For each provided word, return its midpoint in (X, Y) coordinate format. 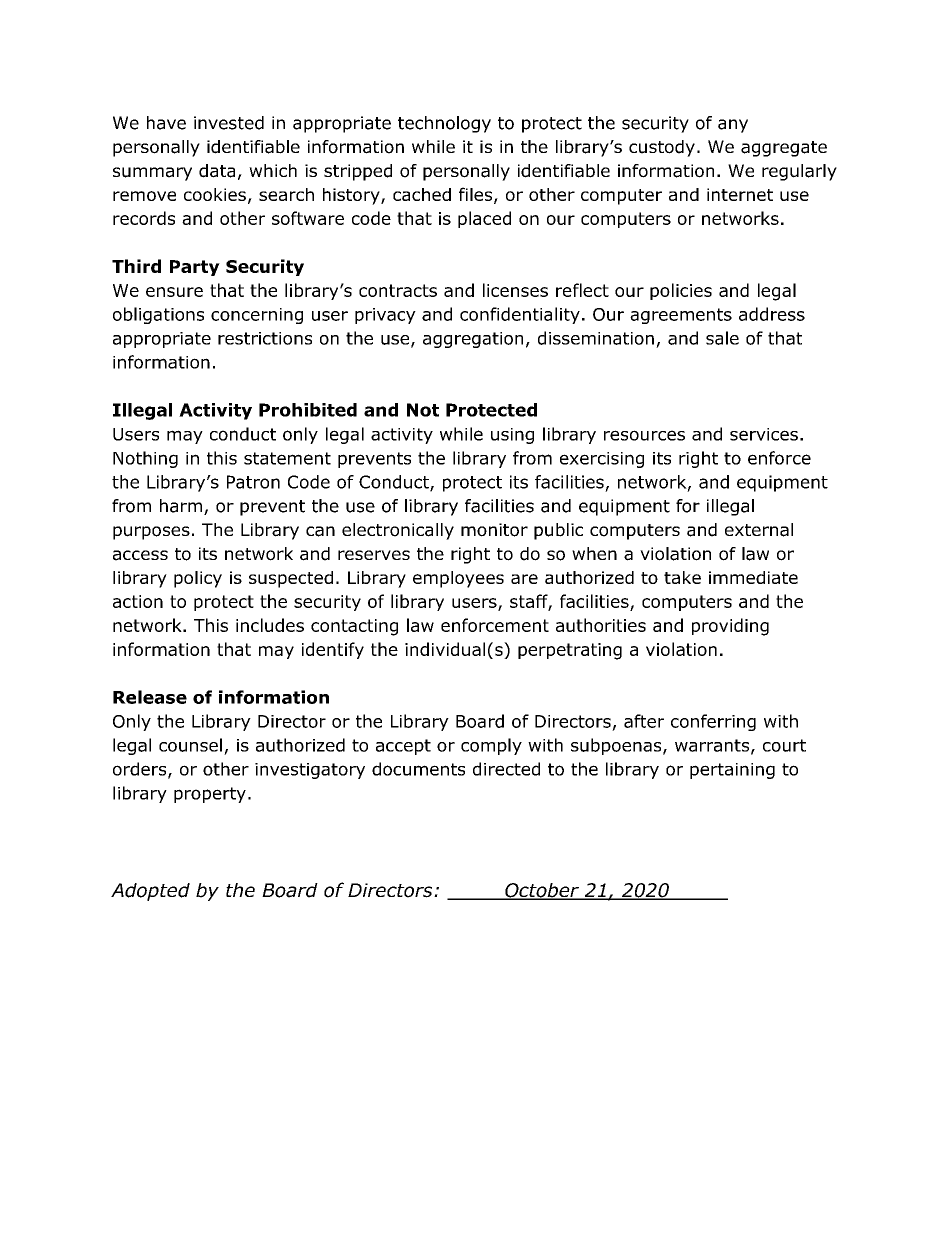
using (512, 436)
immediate (753, 577)
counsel (190, 745)
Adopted (150, 892)
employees (458, 579)
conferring (713, 722)
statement (287, 458)
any (733, 126)
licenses (515, 290)
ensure (174, 292)
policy (198, 579)
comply (491, 746)
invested (229, 123)
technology (444, 124)
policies (681, 291)
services (764, 434)
